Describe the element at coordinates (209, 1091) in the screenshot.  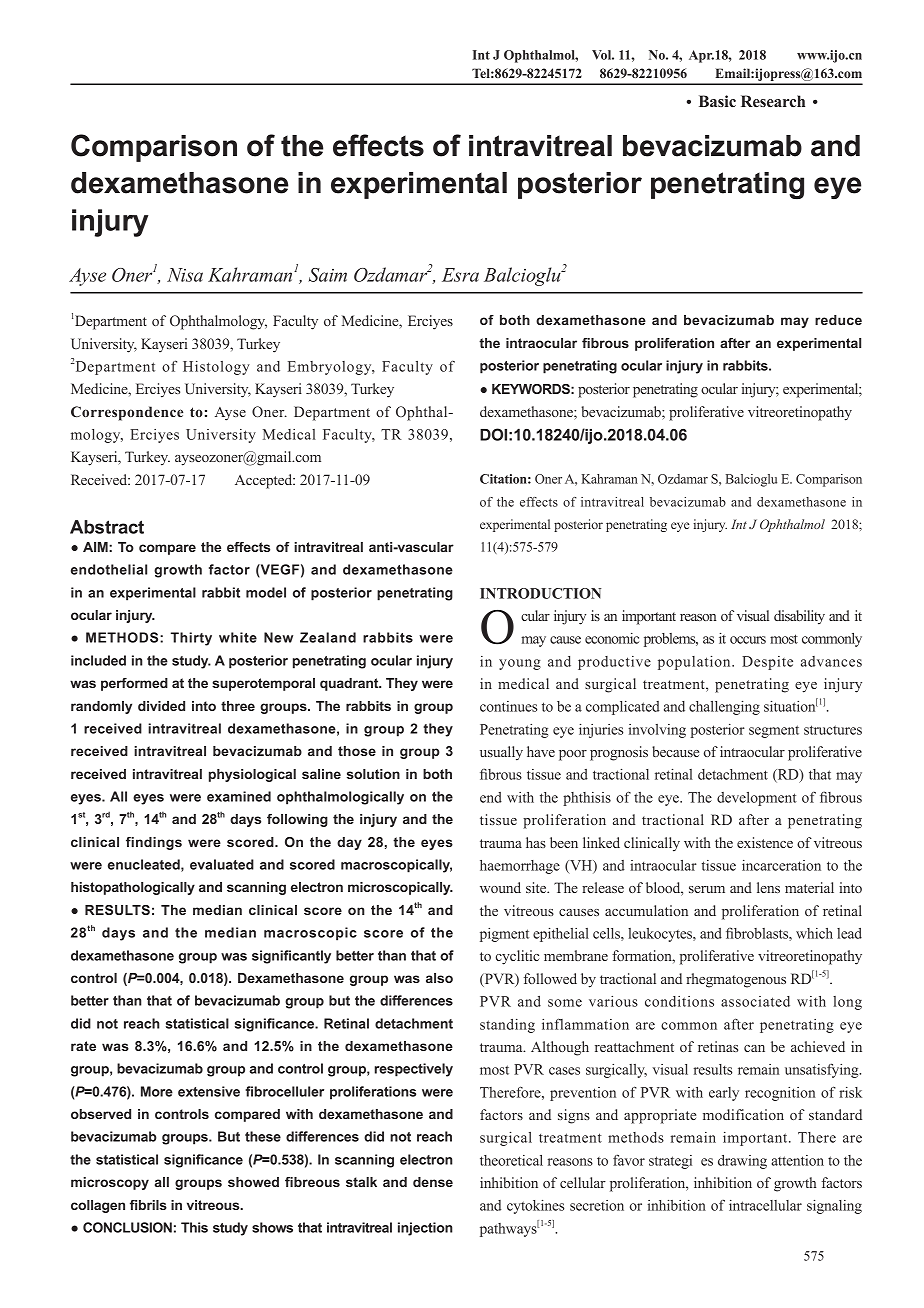
I see `extensive` at that location.
